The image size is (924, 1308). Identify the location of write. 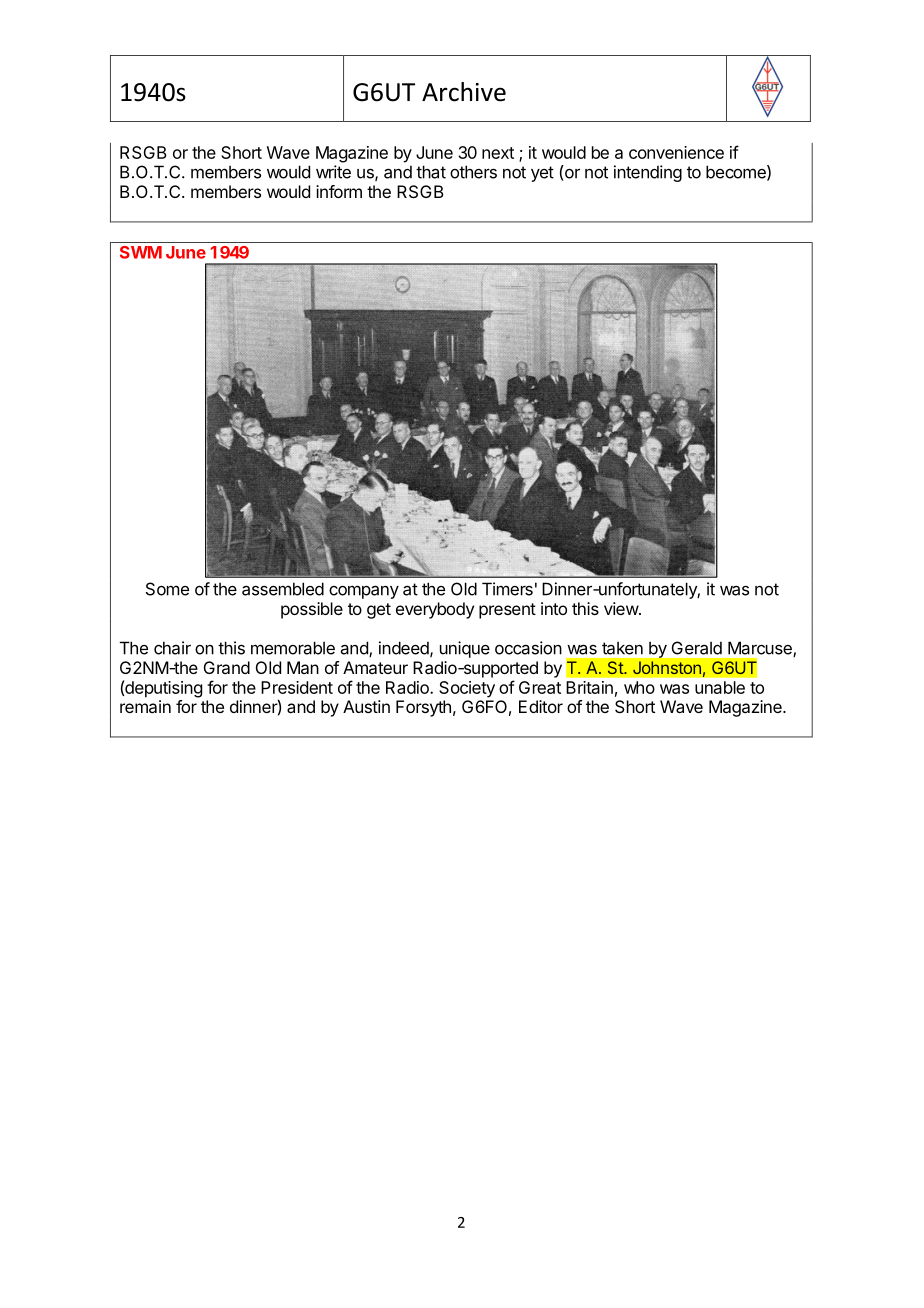
(333, 172).
